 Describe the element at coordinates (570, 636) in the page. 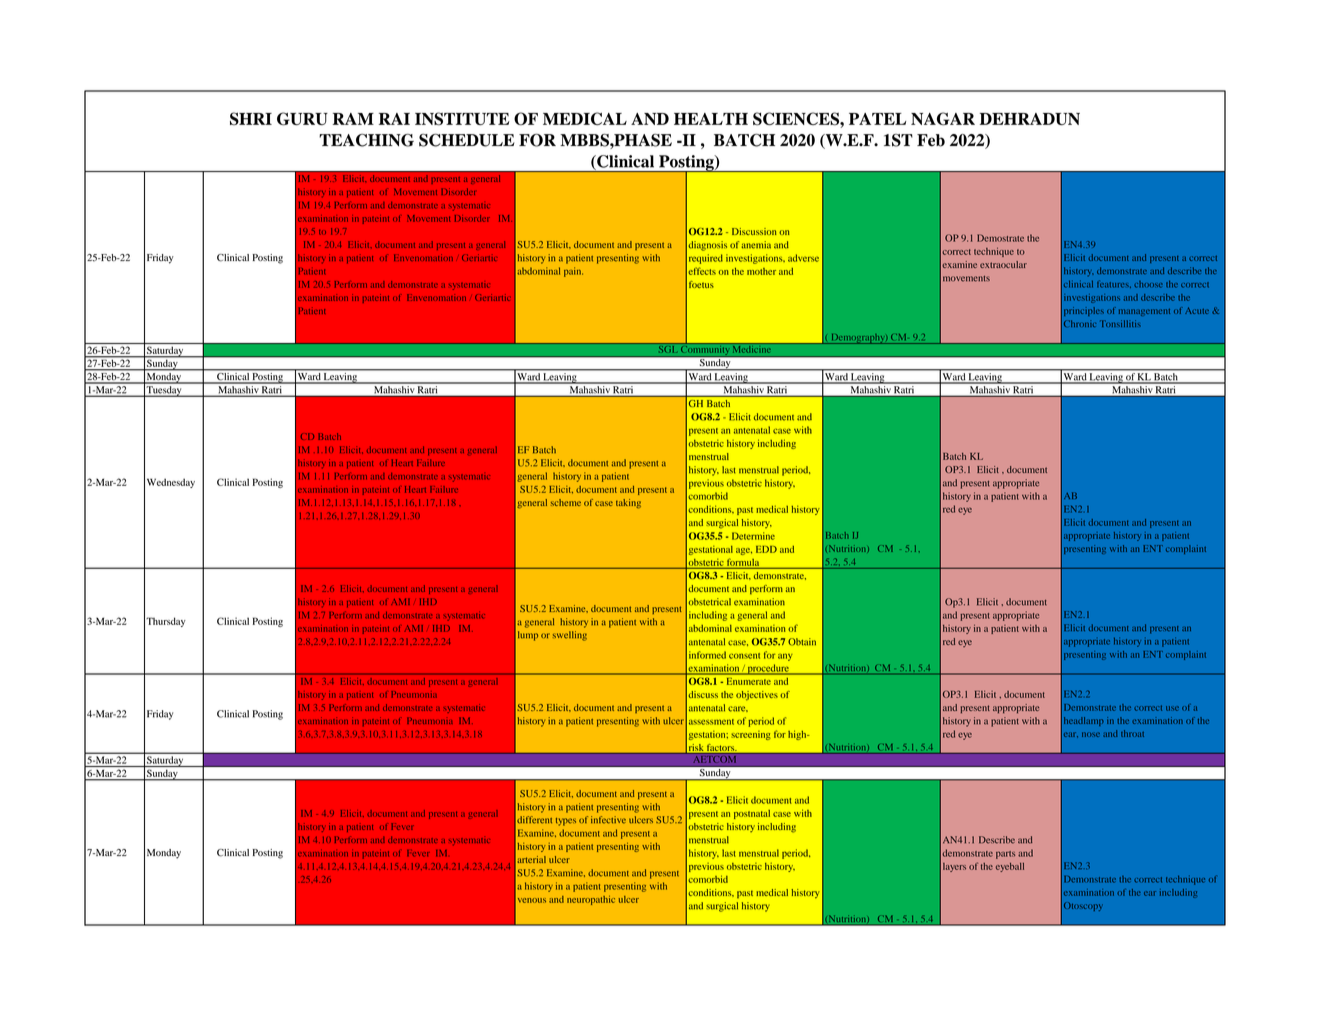

I see `swelling` at that location.
